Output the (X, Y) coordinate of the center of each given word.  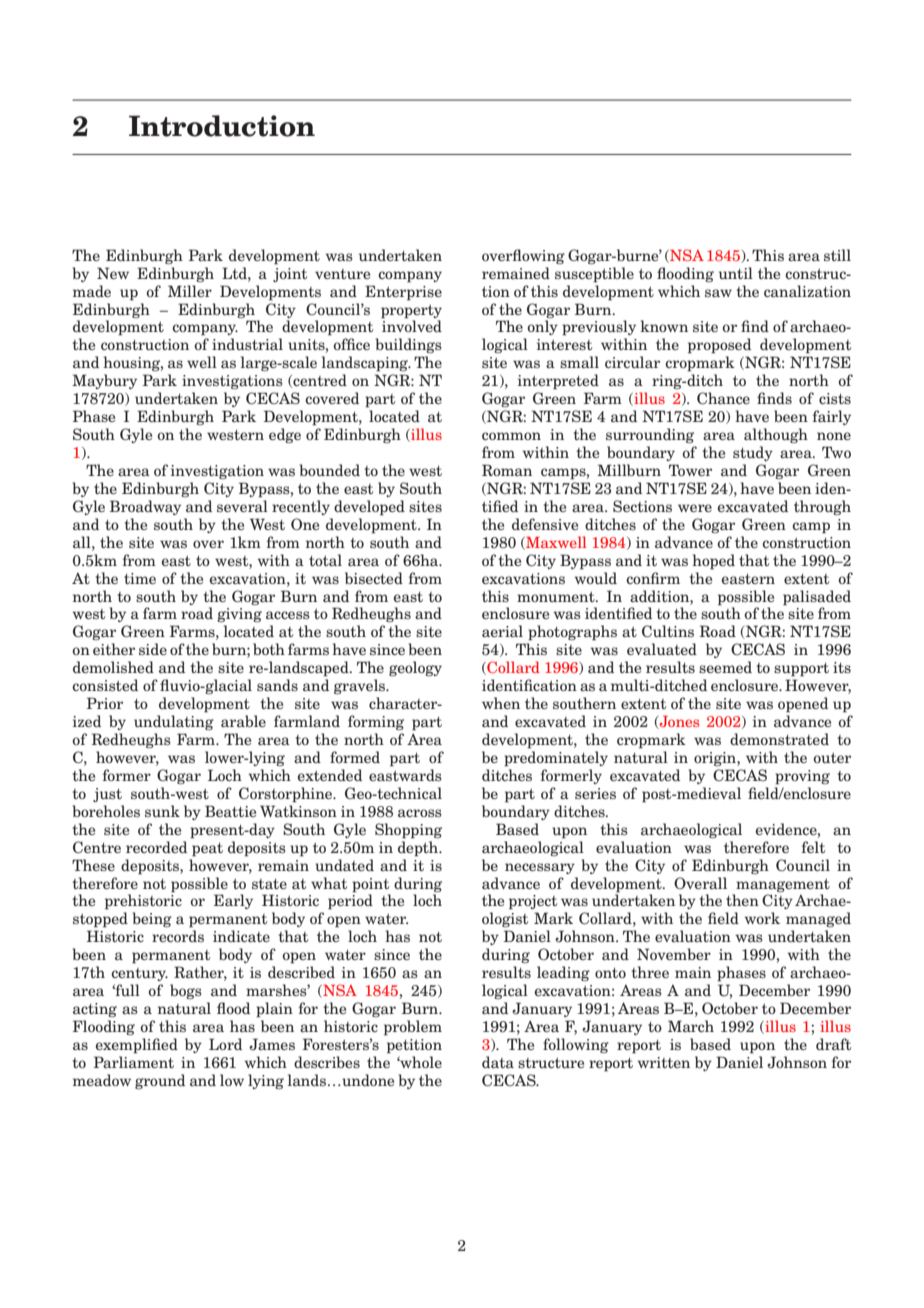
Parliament (134, 1062)
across (420, 813)
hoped (713, 562)
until (736, 273)
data (498, 1062)
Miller (190, 291)
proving (802, 777)
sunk (162, 811)
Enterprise (403, 293)
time (140, 578)
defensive (545, 524)
